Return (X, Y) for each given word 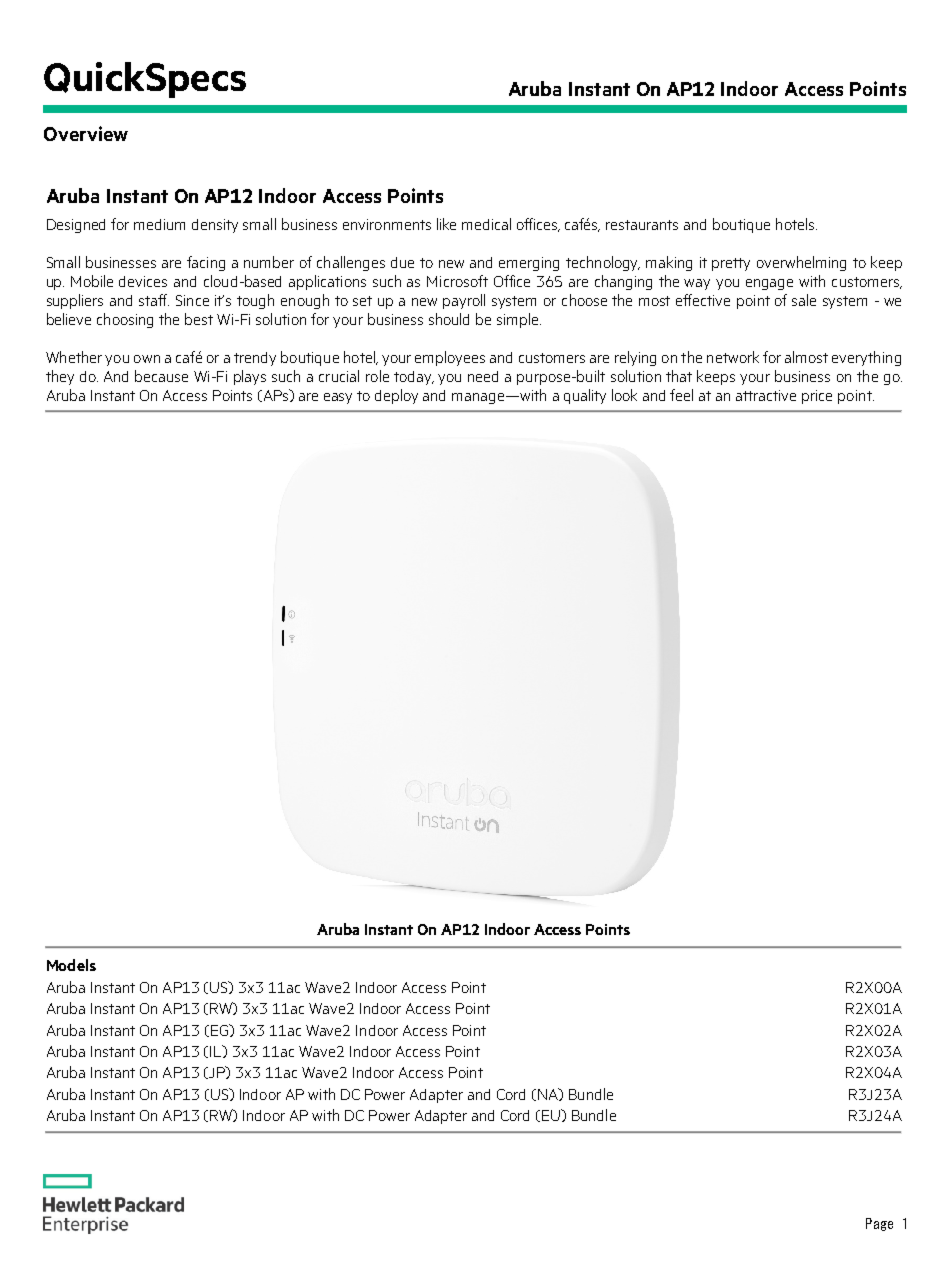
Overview (86, 133)
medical (486, 224)
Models (71, 965)
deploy (396, 396)
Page (879, 1224)
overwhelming (801, 263)
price (817, 397)
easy (338, 398)
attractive (766, 395)
